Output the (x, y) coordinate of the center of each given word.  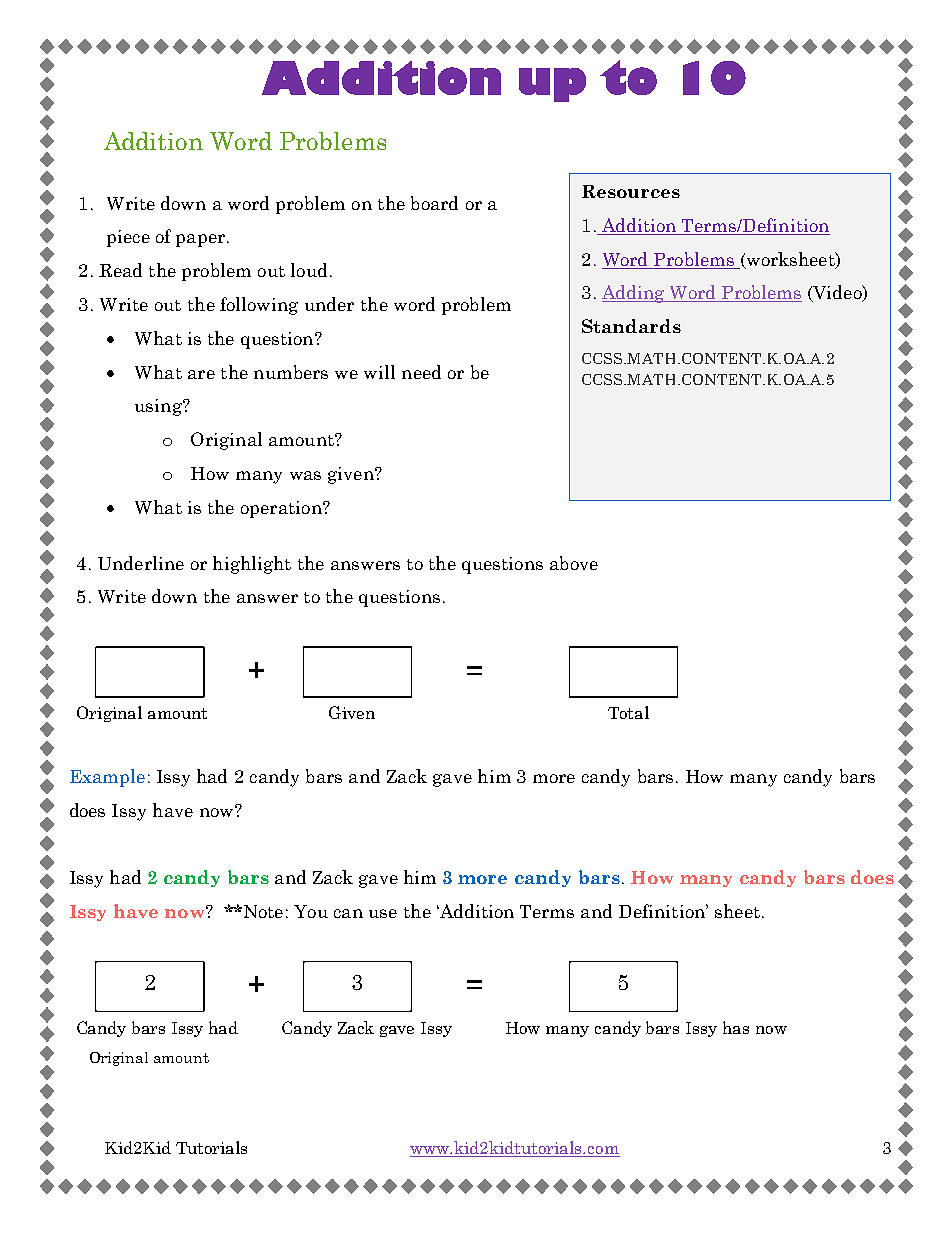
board (434, 203)
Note (262, 911)
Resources (631, 191)
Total (628, 712)
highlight (252, 565)
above (574, 563)
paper (200, 240)
